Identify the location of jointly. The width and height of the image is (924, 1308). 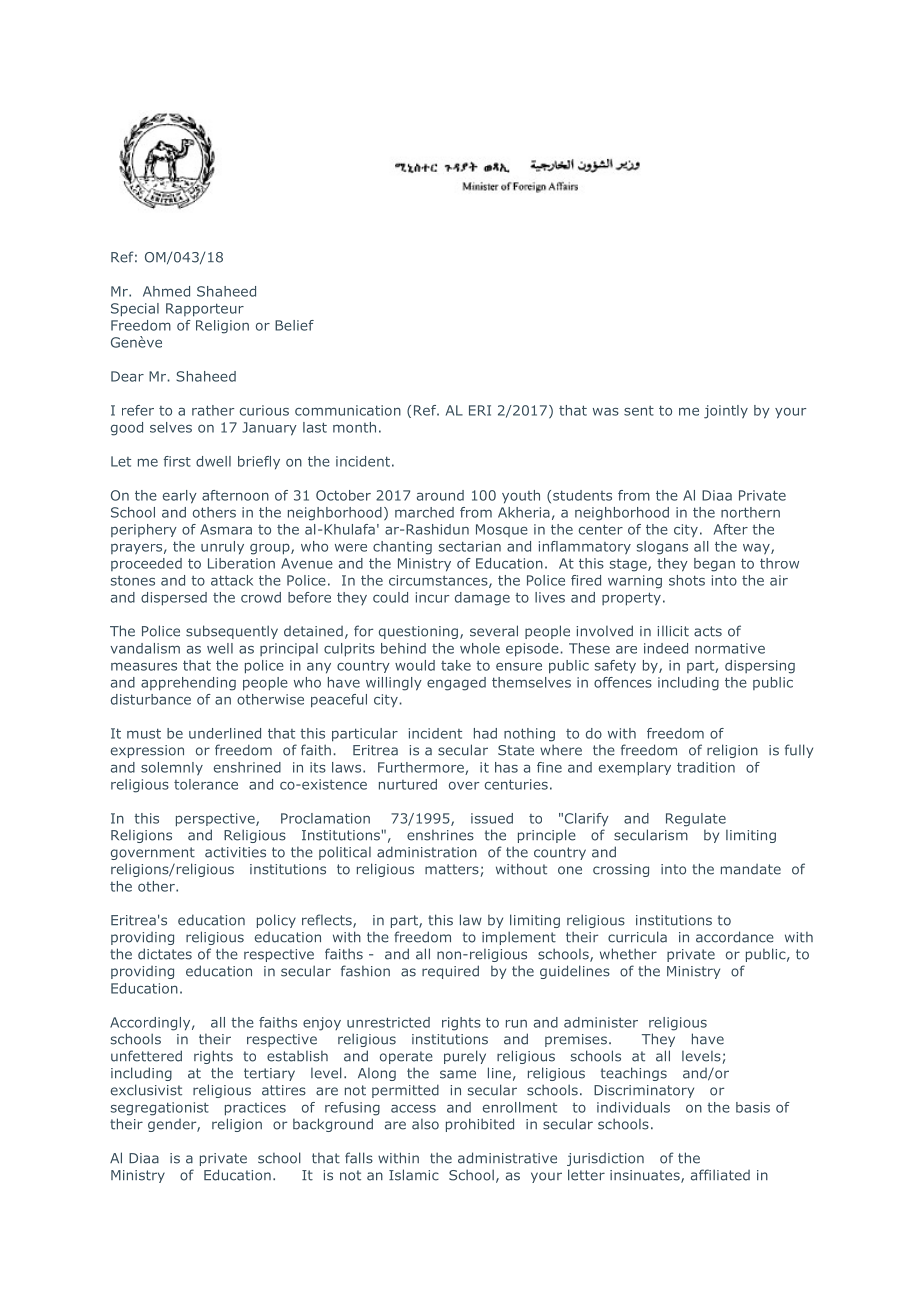
(726, 412).
